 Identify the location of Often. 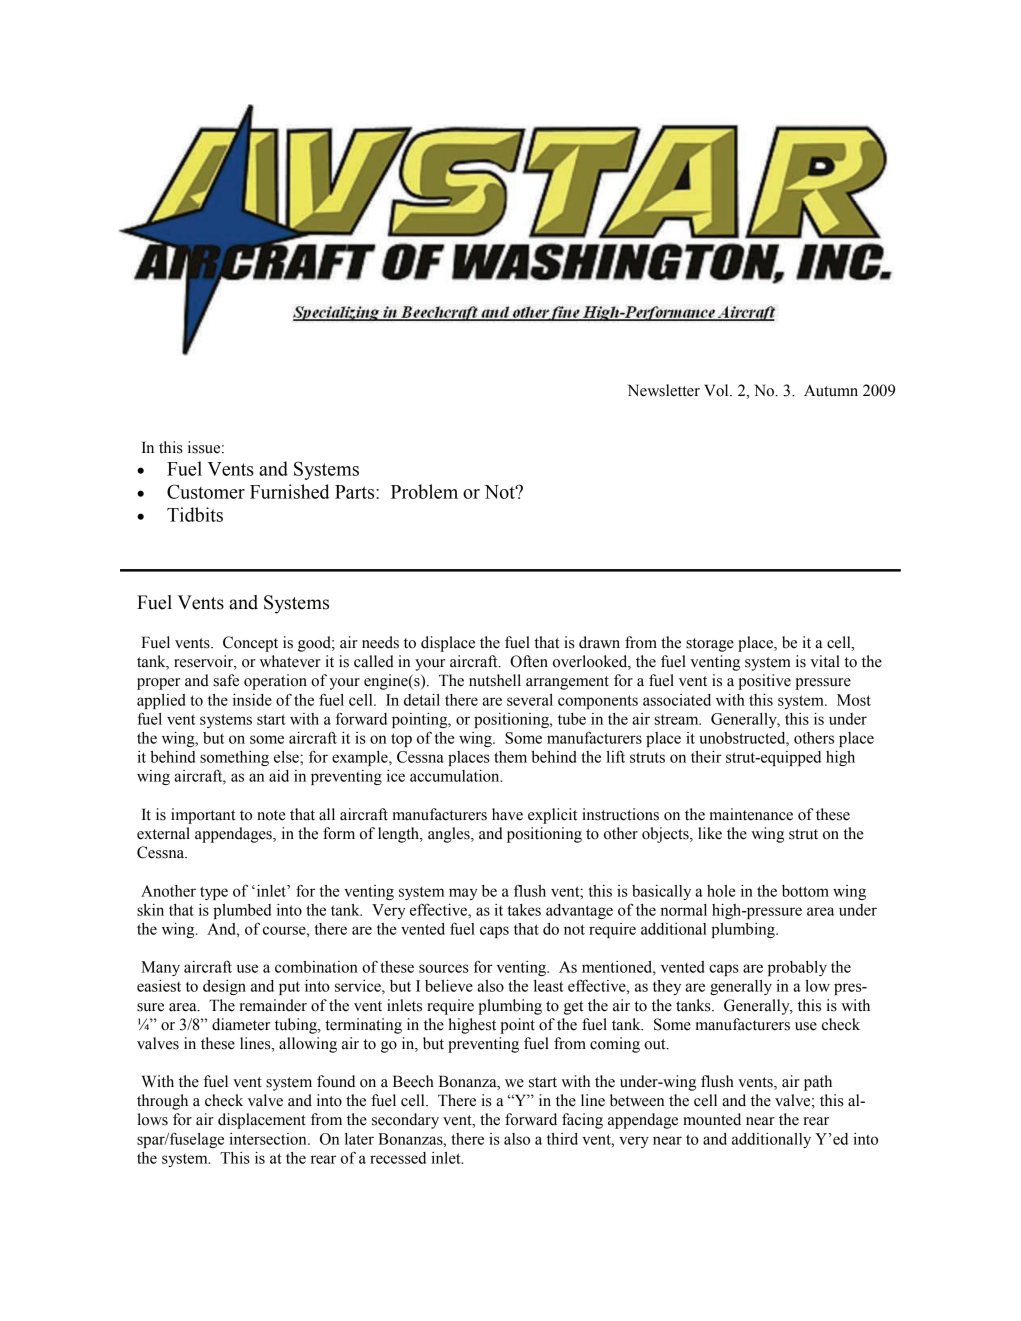
(529, 661).
